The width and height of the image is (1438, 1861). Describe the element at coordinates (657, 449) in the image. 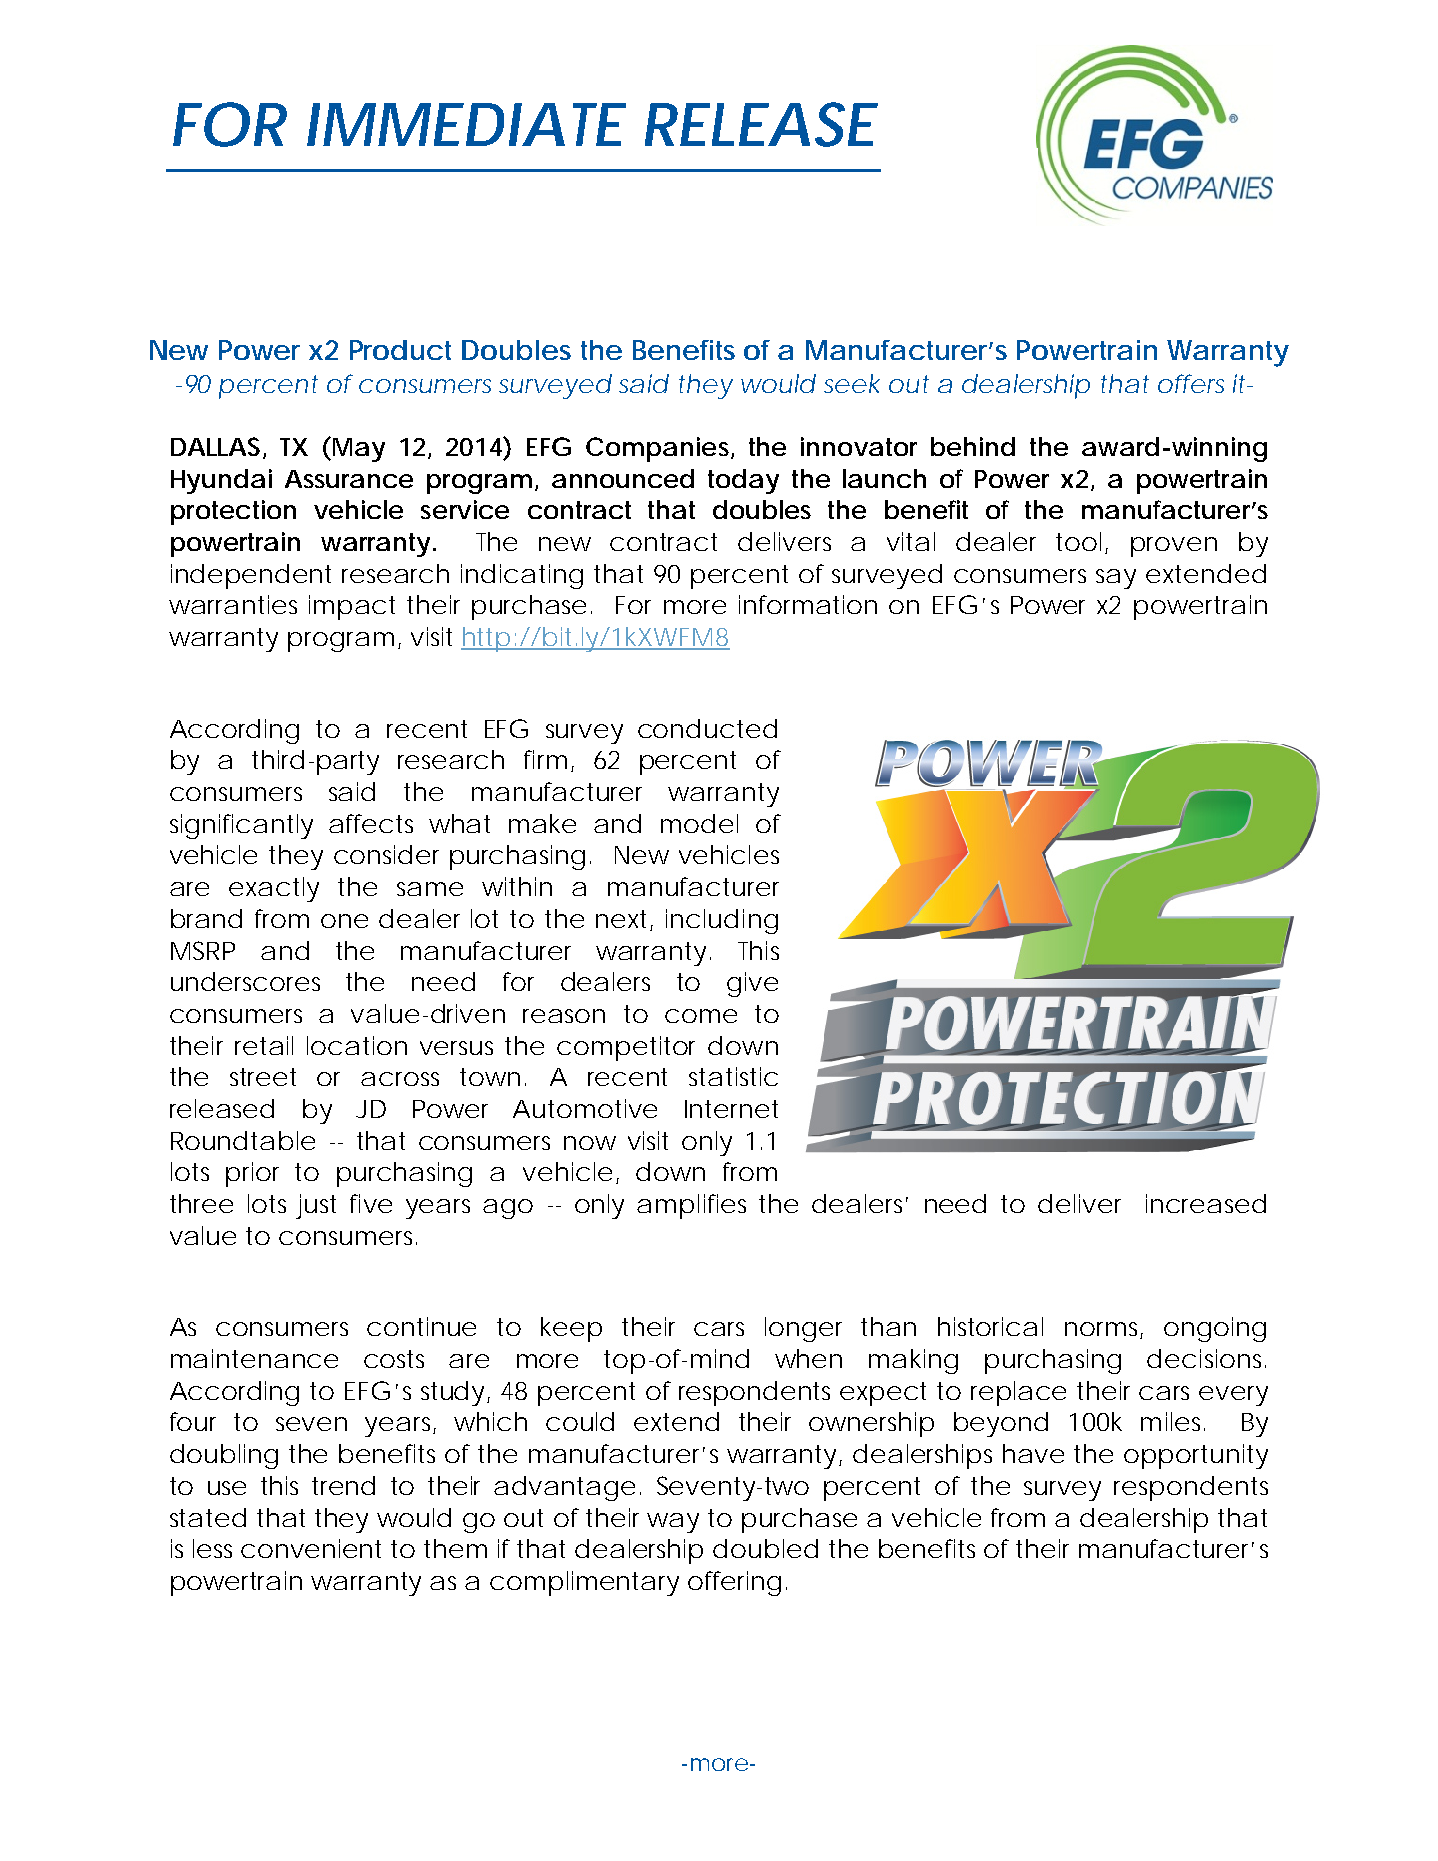

I see `Companies` at that location.
